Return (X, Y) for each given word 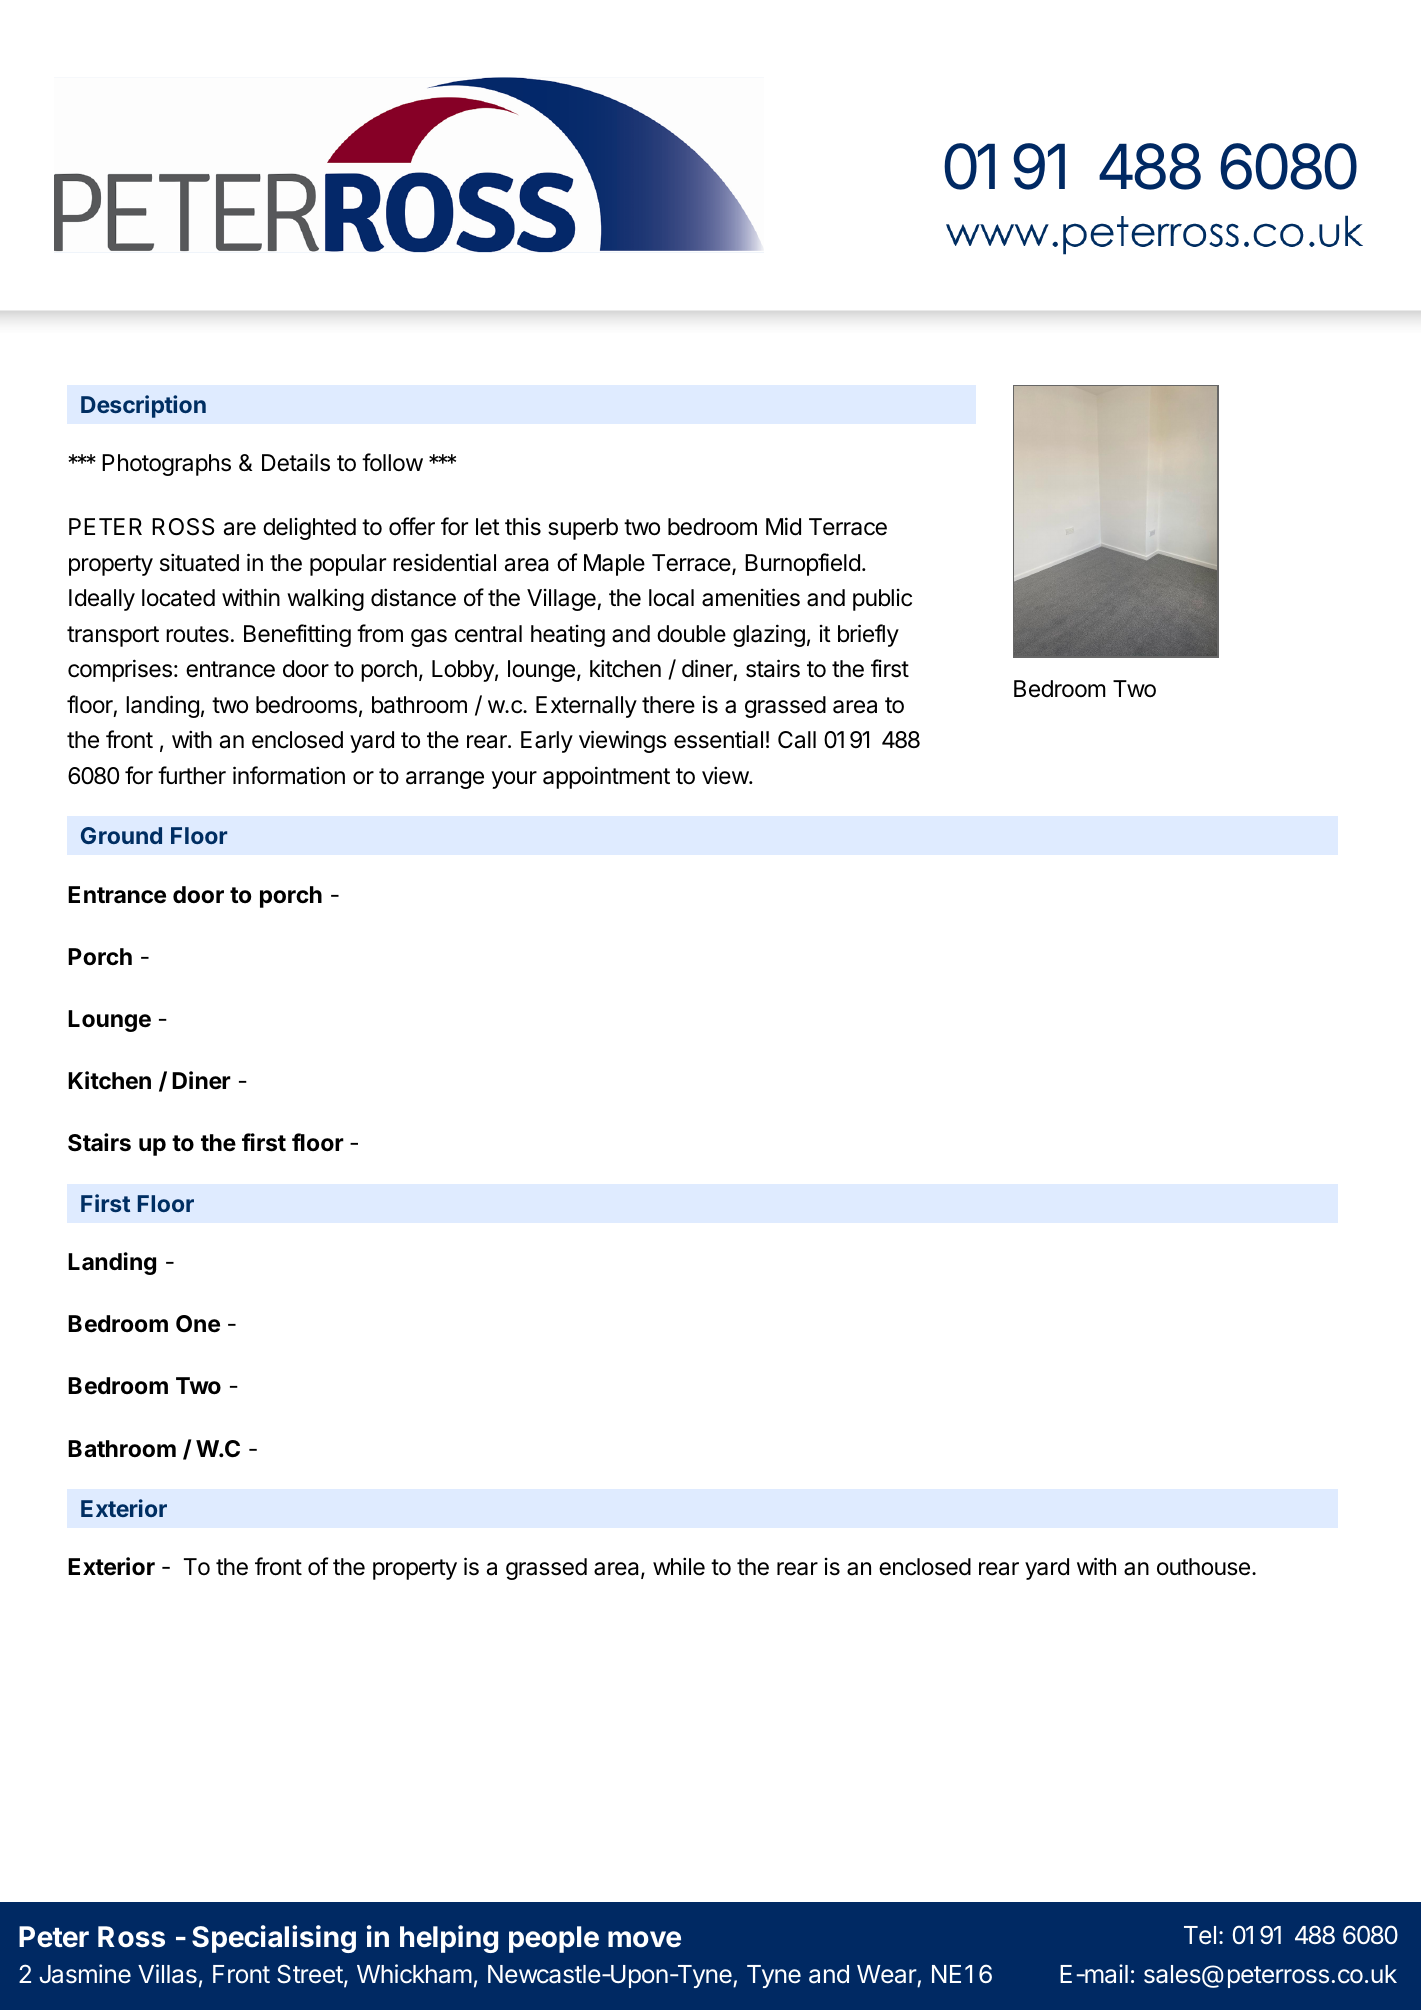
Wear (887, 1974)
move (644, 1939)
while (679, 1566)
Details (296, 462)
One (198, 1324)
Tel (1200, 1935)
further (192, 775)
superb (583, 529)
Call (797, 740)
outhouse (1203, 1567)
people (554, 1939)
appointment (606, 777)
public (882, 600)
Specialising (274, 1939)
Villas (167, 1974)
